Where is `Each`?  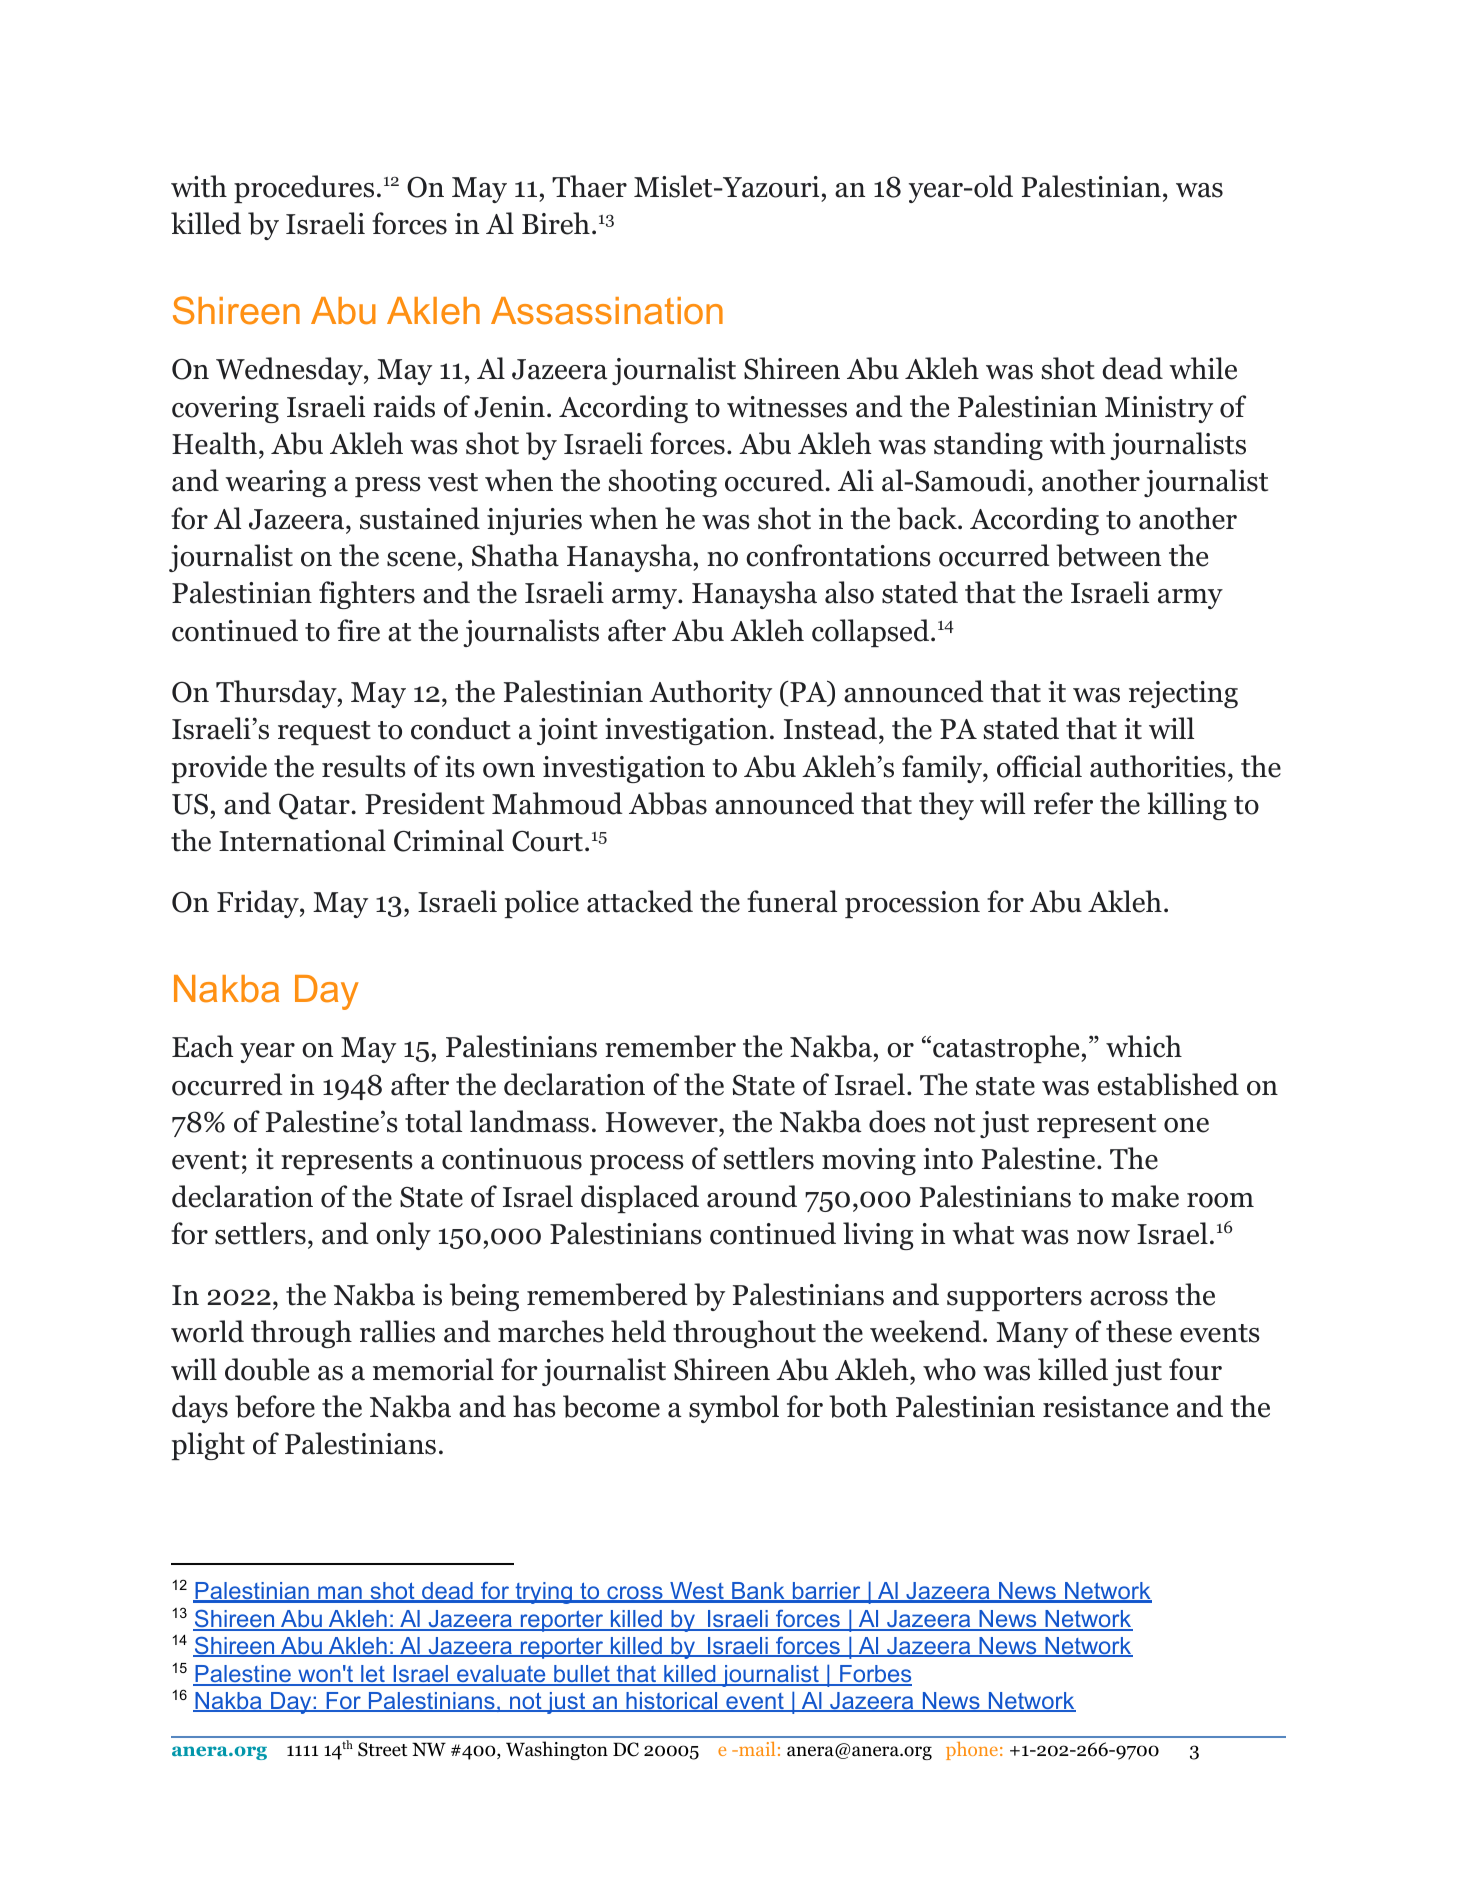 Each is located at coordinates (202, 1046).
